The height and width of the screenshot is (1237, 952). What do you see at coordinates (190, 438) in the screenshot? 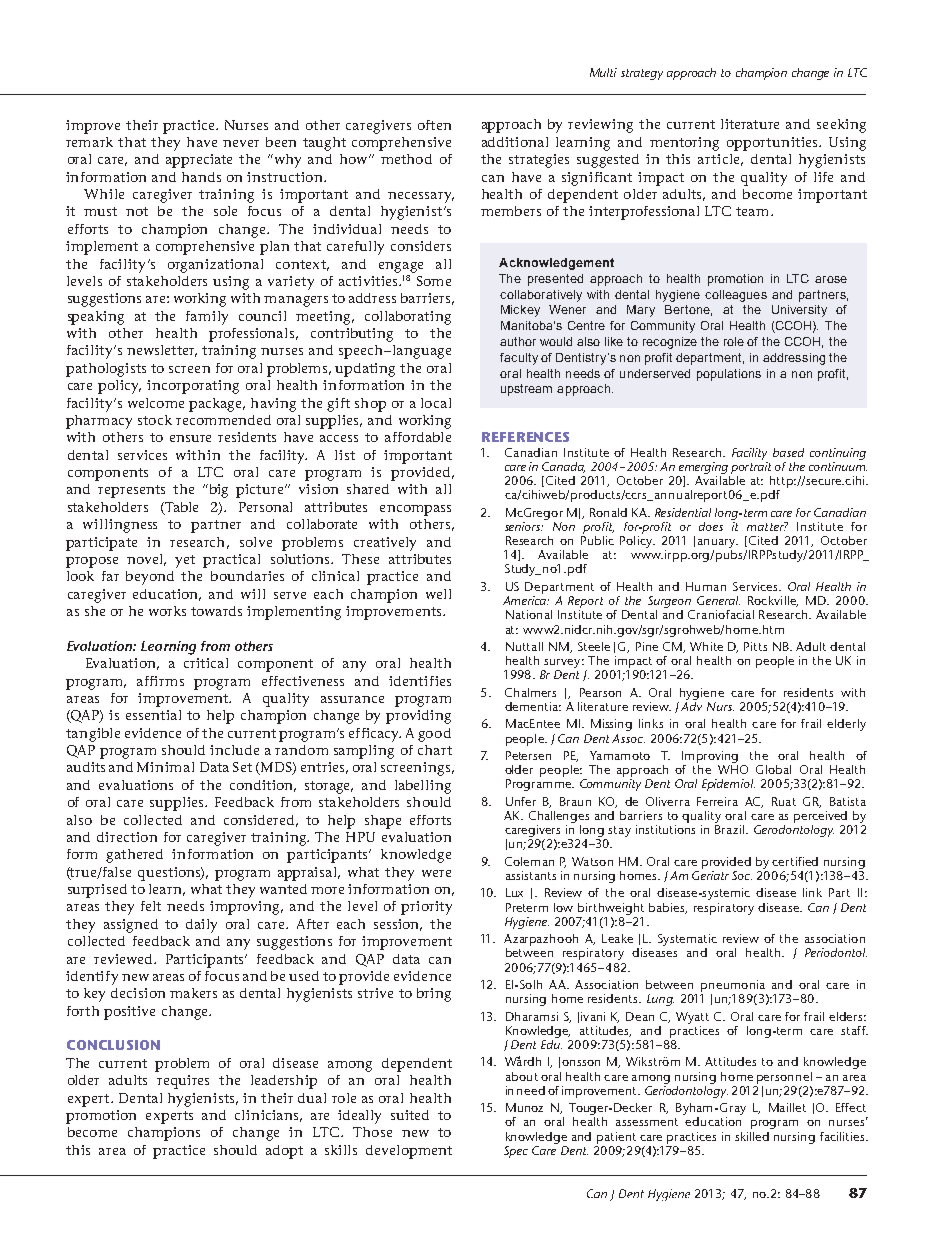
I see `ensure` at bounding box center [190, 438].
